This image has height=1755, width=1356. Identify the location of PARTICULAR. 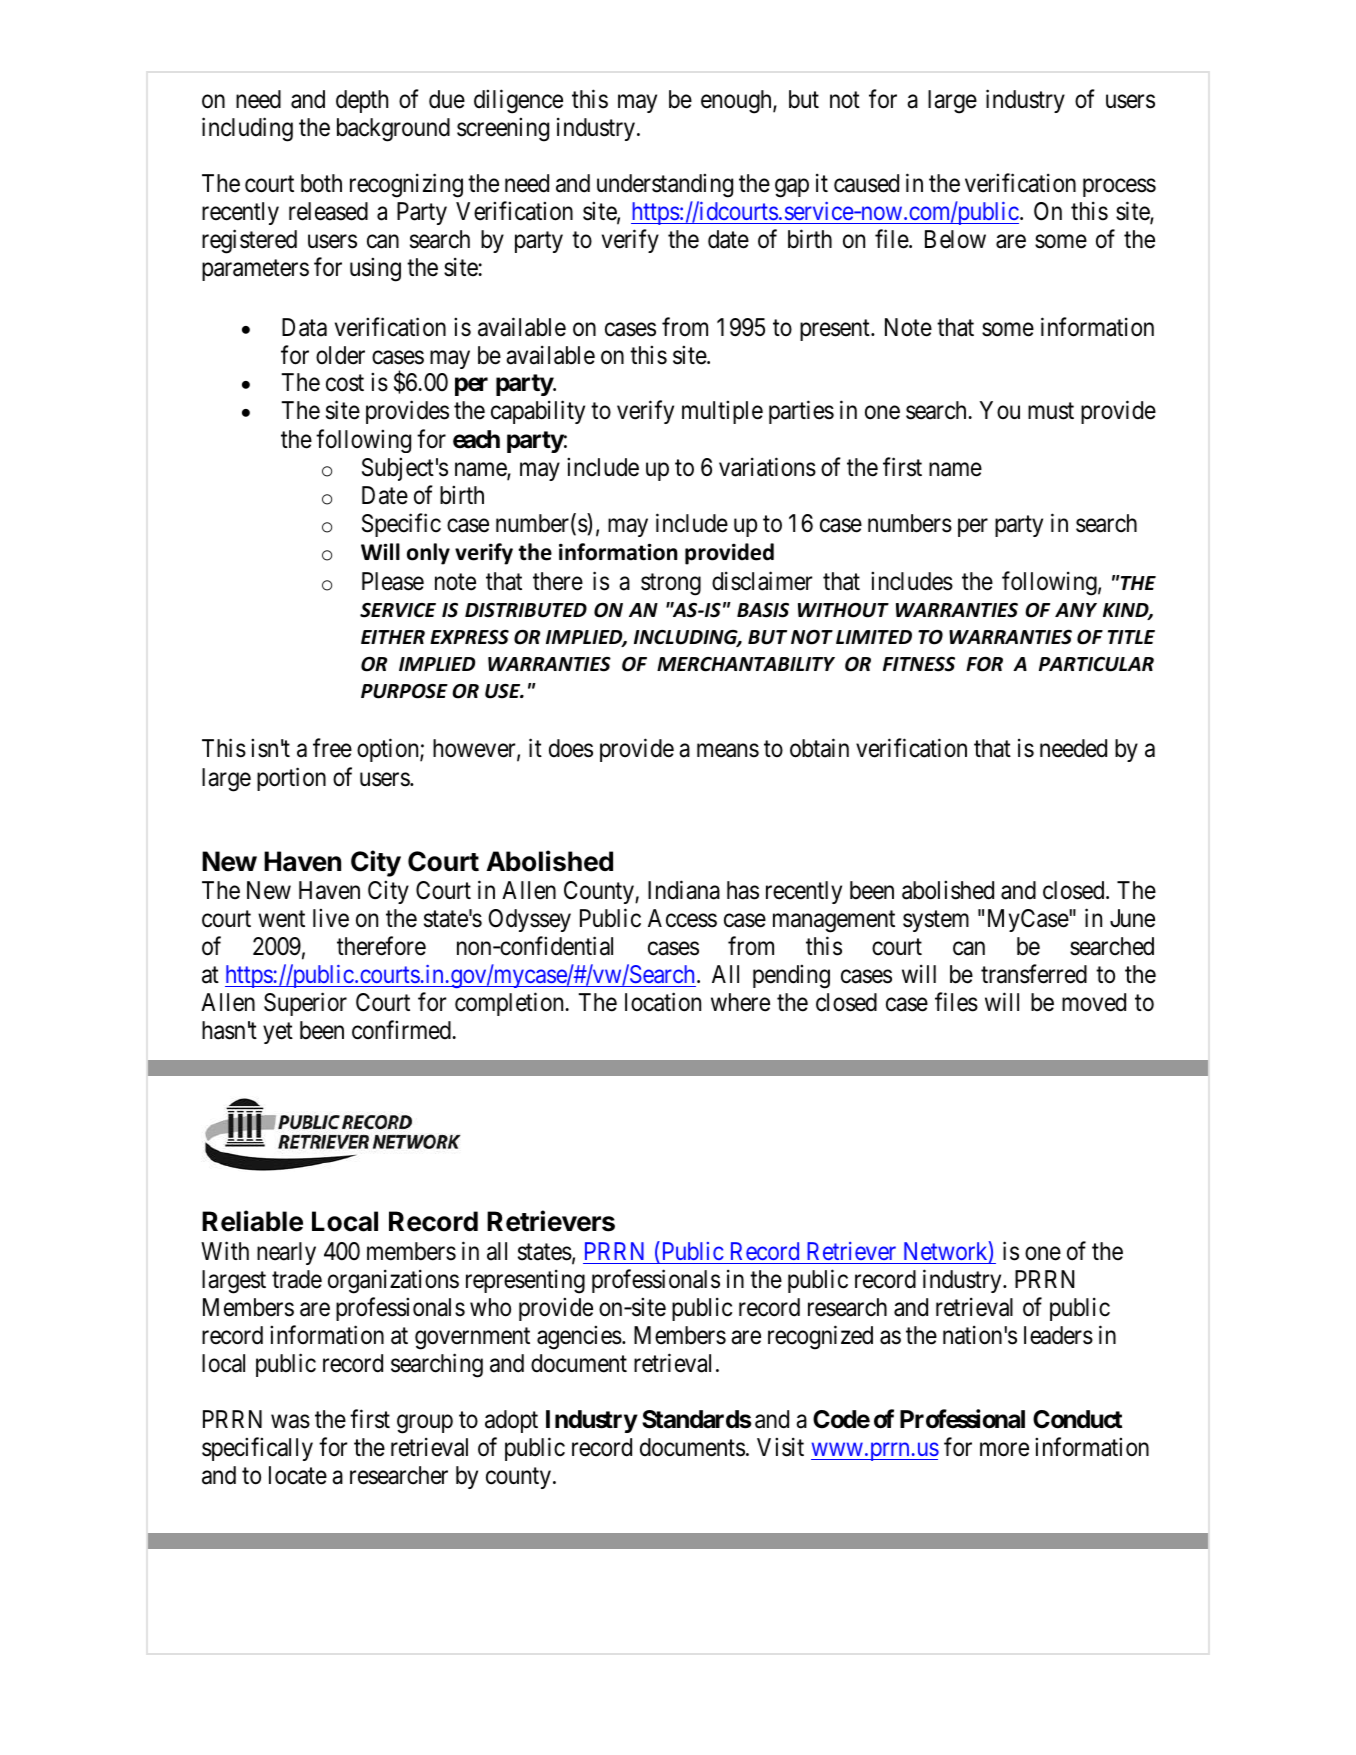
(1096, 664).
